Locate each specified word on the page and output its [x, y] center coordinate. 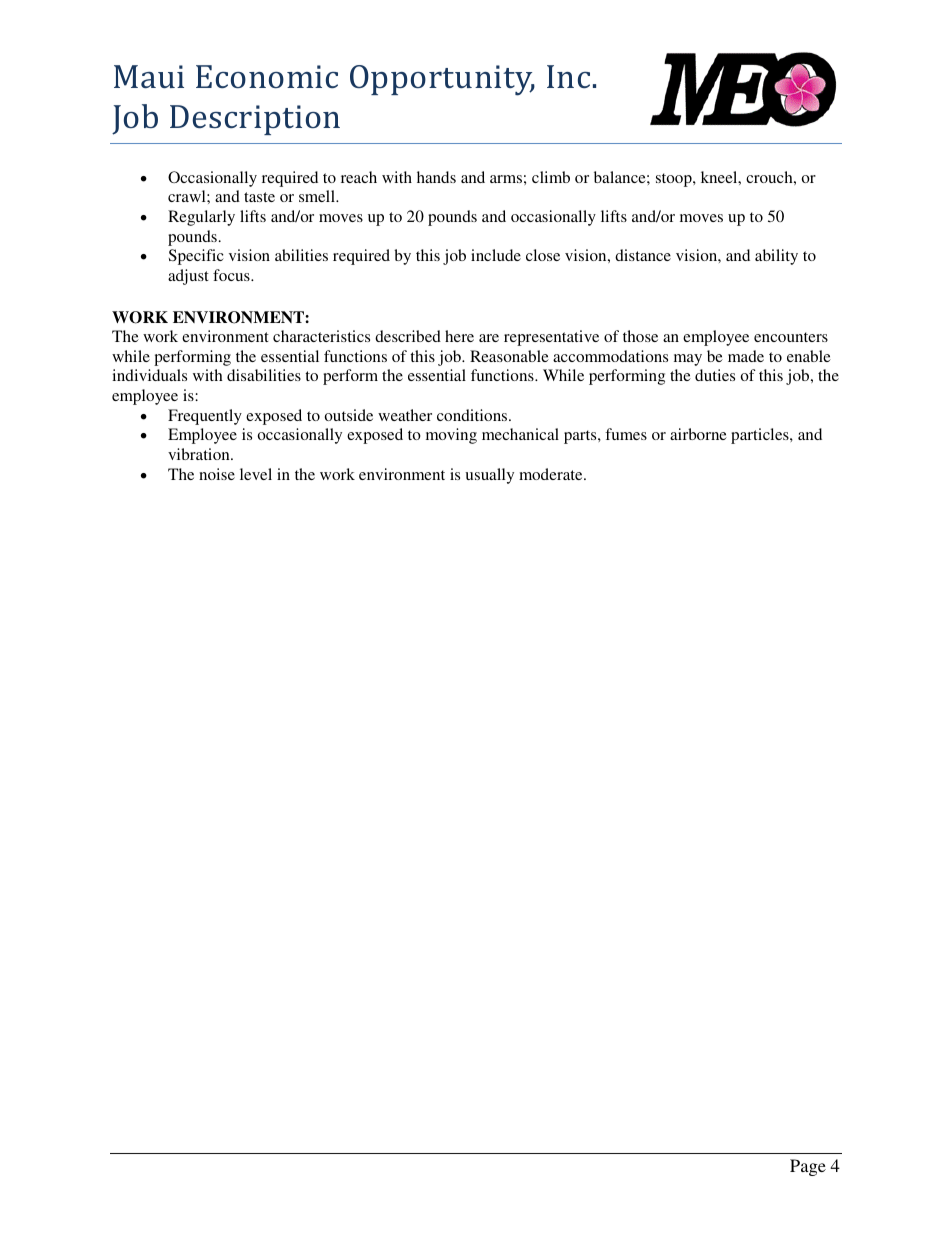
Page [808, 1167]
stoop [675, 180]
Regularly [201, 218]
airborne [698, 434]
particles [761, 436]
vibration [200, 454]
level [256, 474]
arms [506, 179]
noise [217, 474]
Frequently [205, 417]
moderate [552, 474]
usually [489, 476]
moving [451, 436]
